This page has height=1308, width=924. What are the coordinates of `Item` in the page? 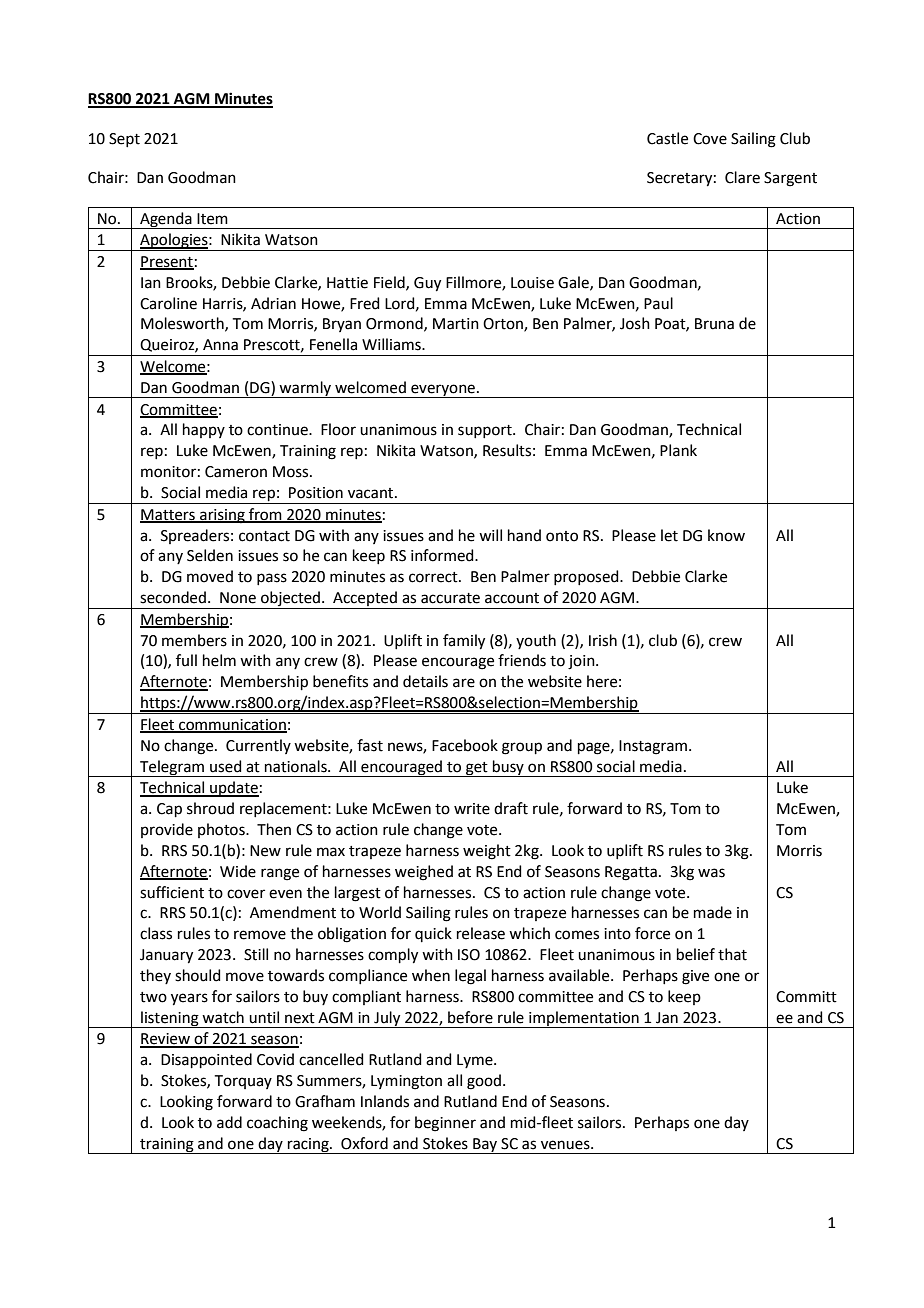 It's located at (212, 219).
